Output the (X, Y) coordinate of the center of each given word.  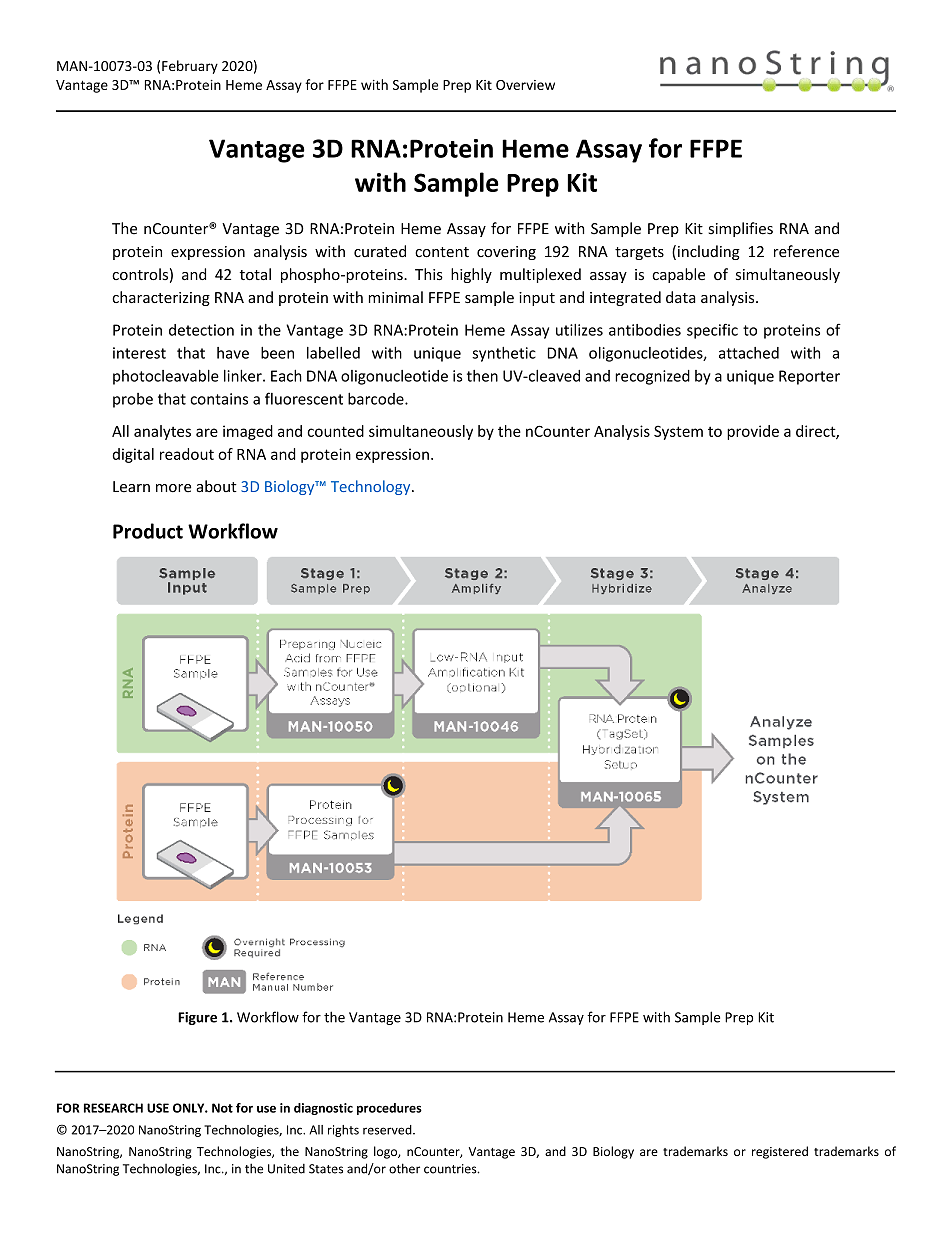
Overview (525, 85)
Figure (197, 1018)
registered (780, 1152)
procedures (389, 1109)
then (482, 376)
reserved (388, 1130)
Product (148, 531)
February (190, 67)
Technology (372, 487)
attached (749, 353)
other (404, 1168)
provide (753, 432)
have (233, 353)
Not (222, 1108)
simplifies (740, 229)
